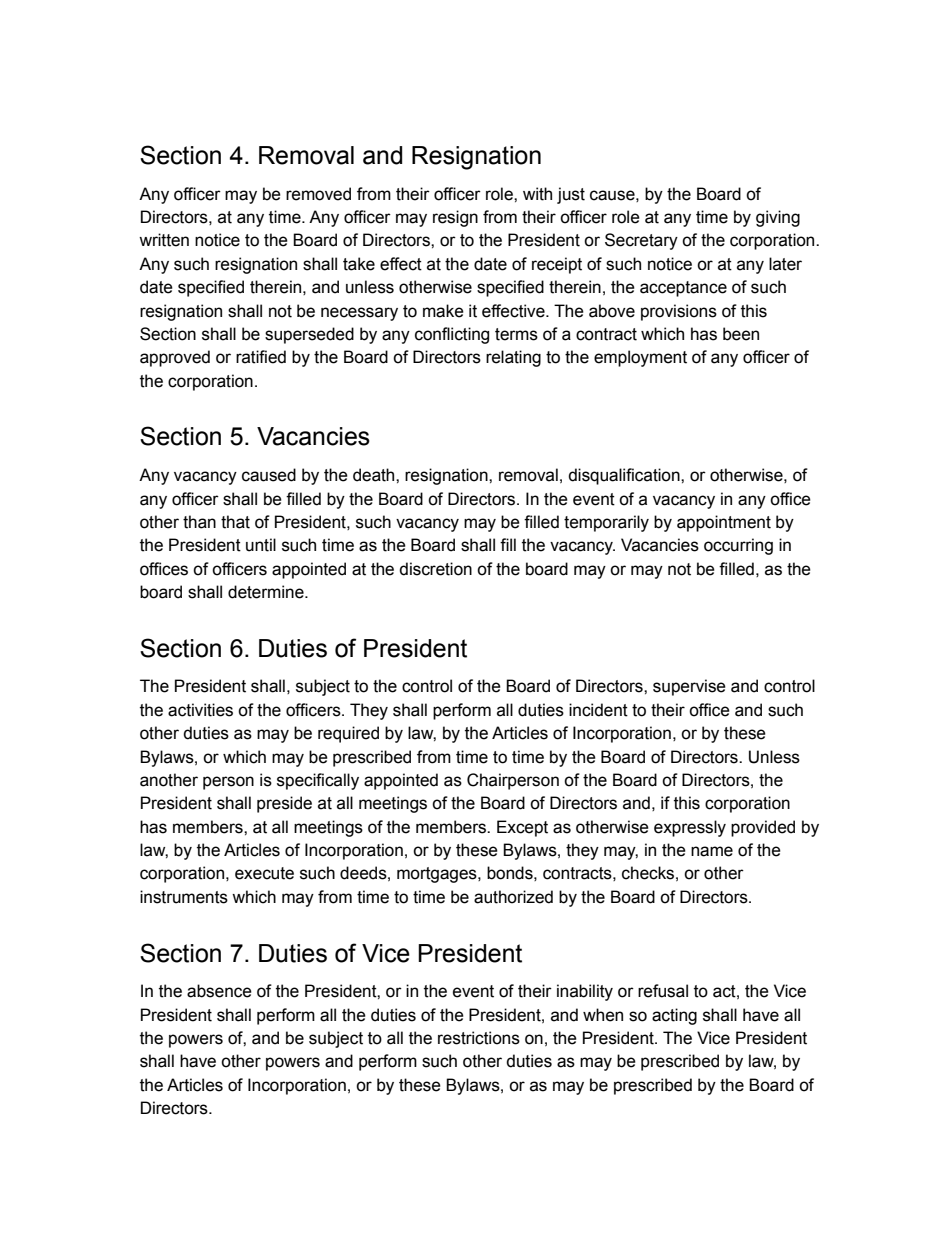 Image resolution: width=952 pixels, height=1233 pixels. I want to click on relating, so click(513, 358).
